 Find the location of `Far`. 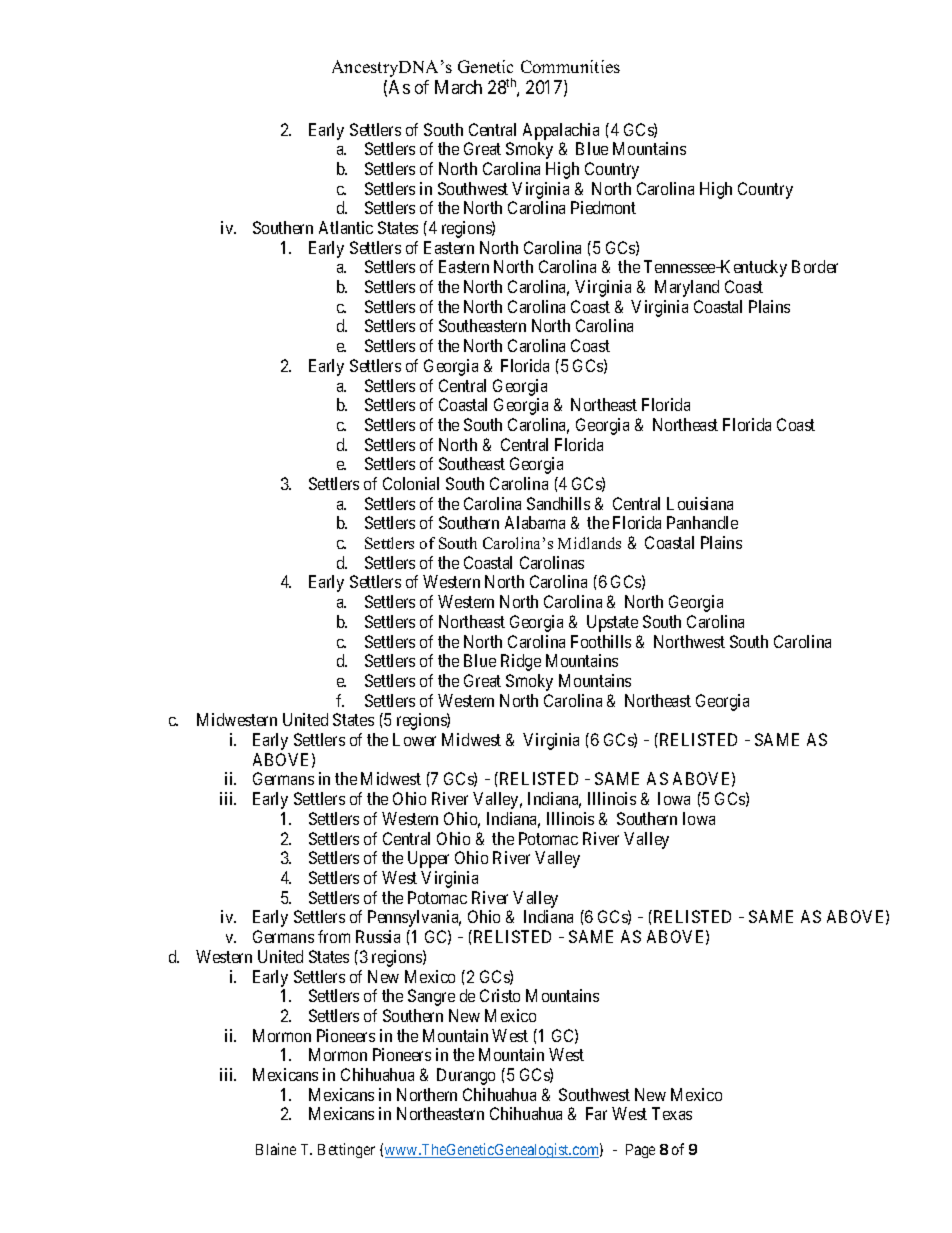

Far is located at coordinates (596, 1113).
